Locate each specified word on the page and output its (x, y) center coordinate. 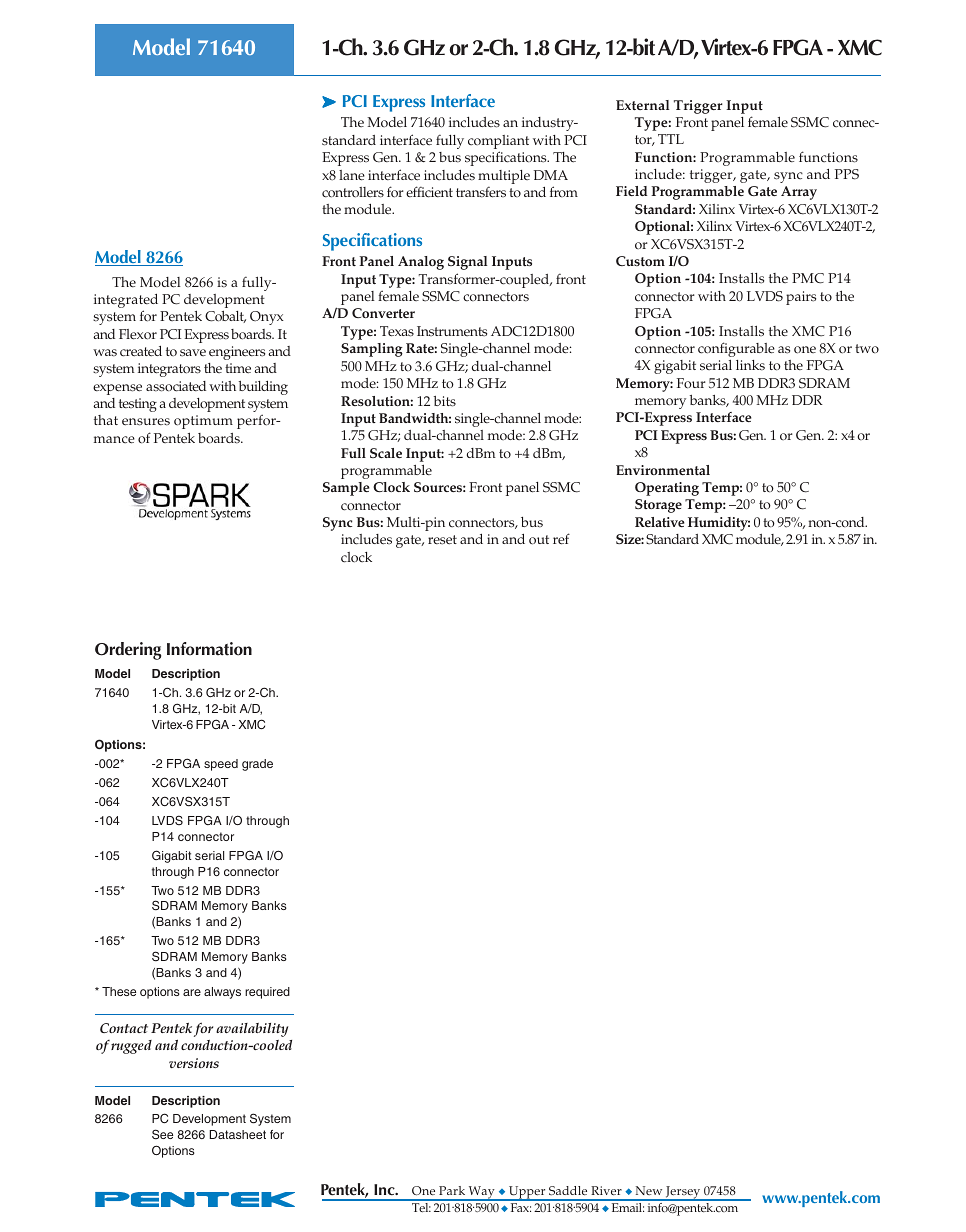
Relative (660, 522)
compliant (498, 143)
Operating (667, 489)
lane (352, 175)
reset (442, 540)
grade (257, 765)
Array (799, 193)
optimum (203, 422)
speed (221, 765)
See (162, 1134)
